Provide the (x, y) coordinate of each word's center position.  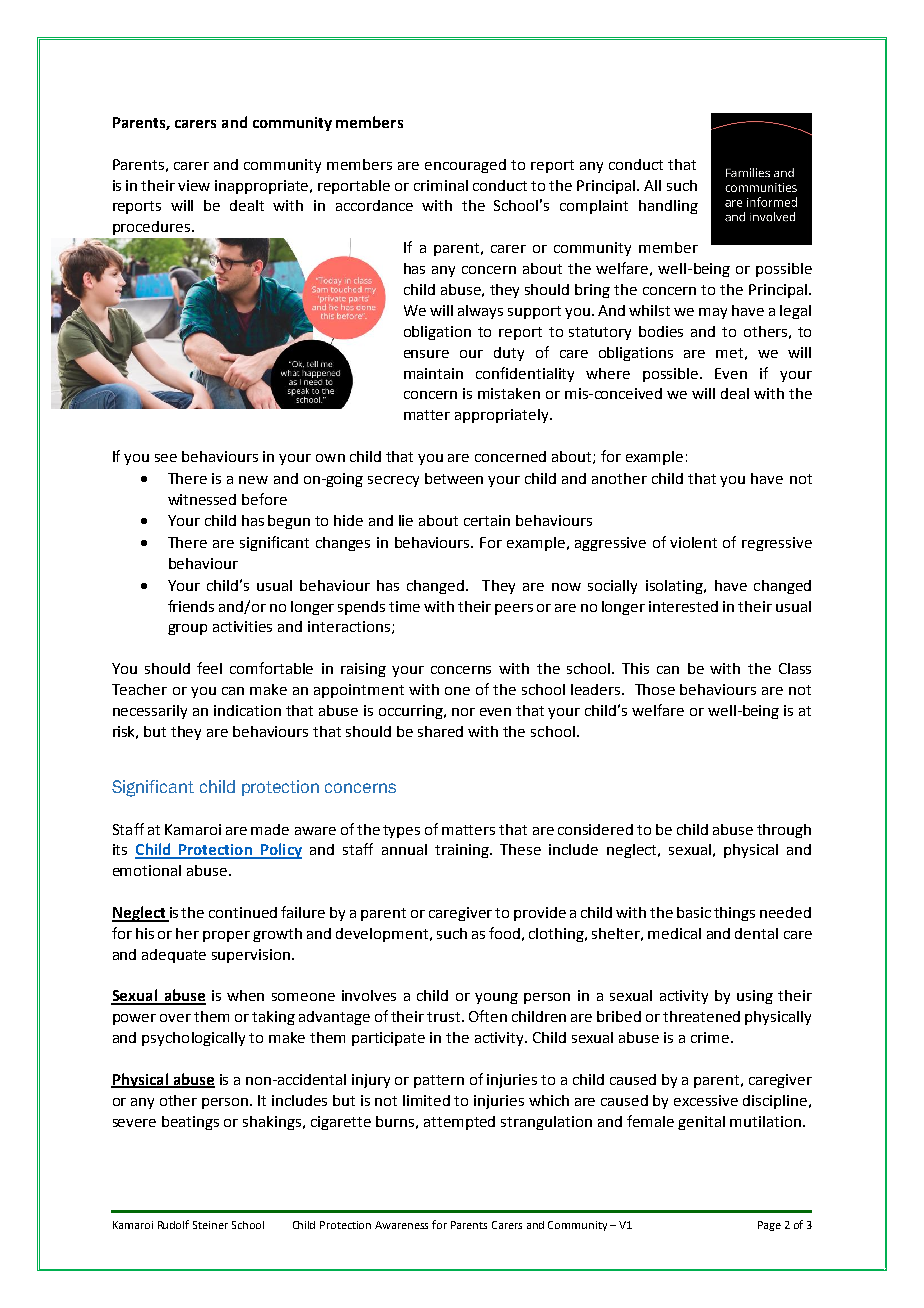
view (194, 185)
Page (769, 1226)
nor (463, 712)
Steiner (210, 1225)
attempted (459, 1123)
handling (668, 207)
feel (209, 668)
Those (655, 689)
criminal (441, 185)
